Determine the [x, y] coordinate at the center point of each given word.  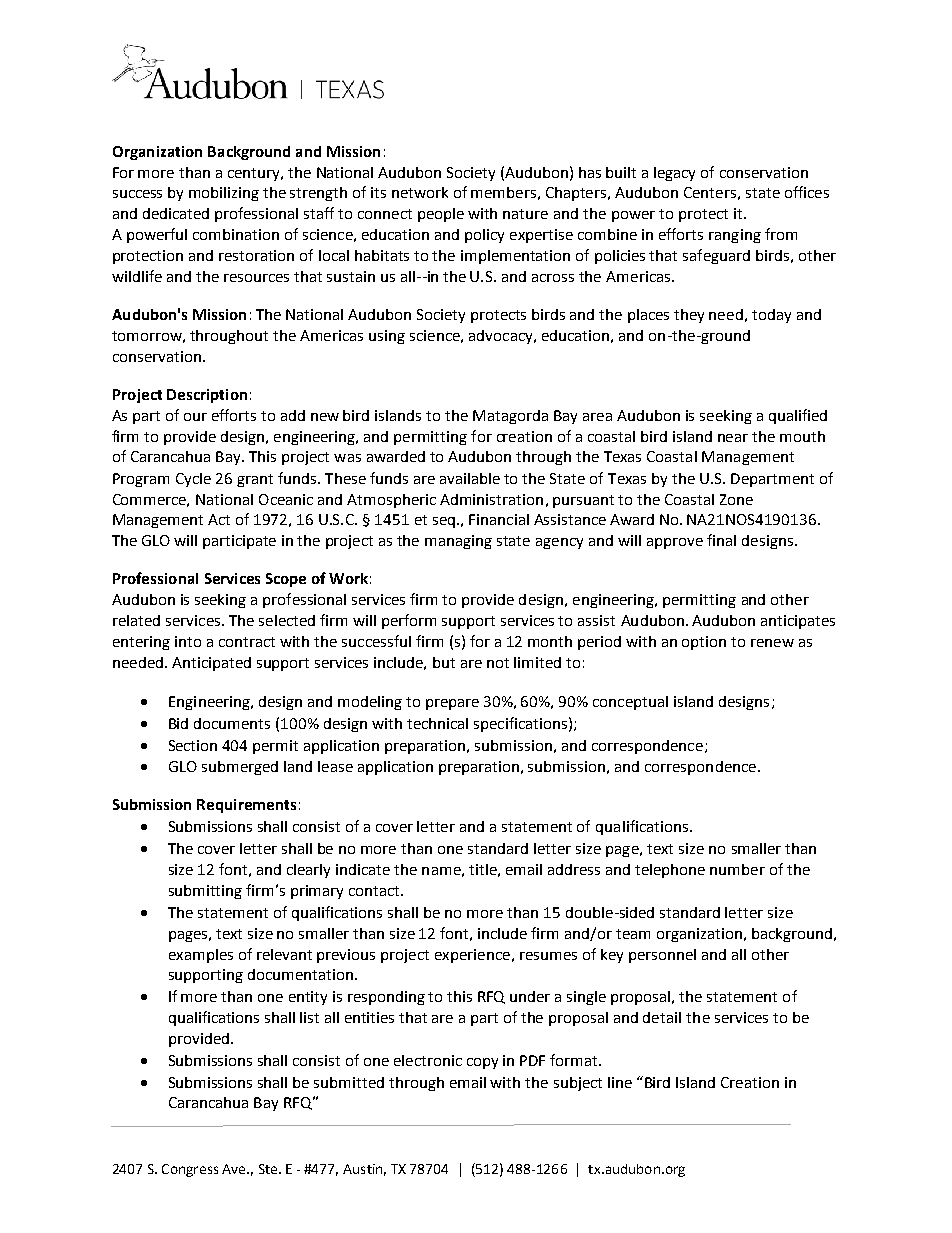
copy [482, 1063]
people [441, 215]
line [620, 1082]
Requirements [246, 806]
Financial [499, 519]
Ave [235, 1169]
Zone [736, 499]
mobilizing [224, 194]
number [737, 869]
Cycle [193, 480]
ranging [735, 236]
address [574, 869]
